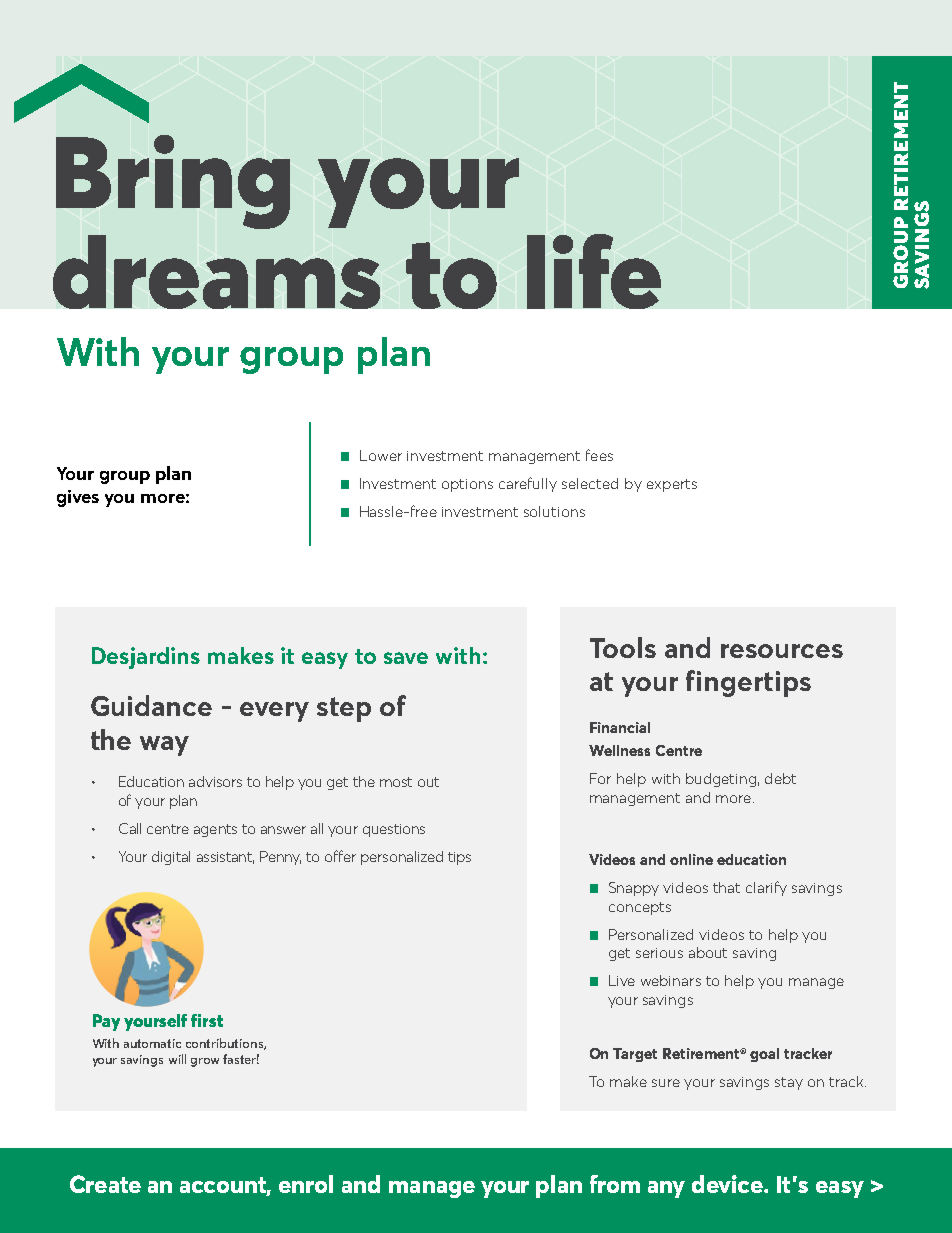 This page has width=952, height=1233. Describe the element at coordinates (599, 455) in the page. I see `fees` at that location.
